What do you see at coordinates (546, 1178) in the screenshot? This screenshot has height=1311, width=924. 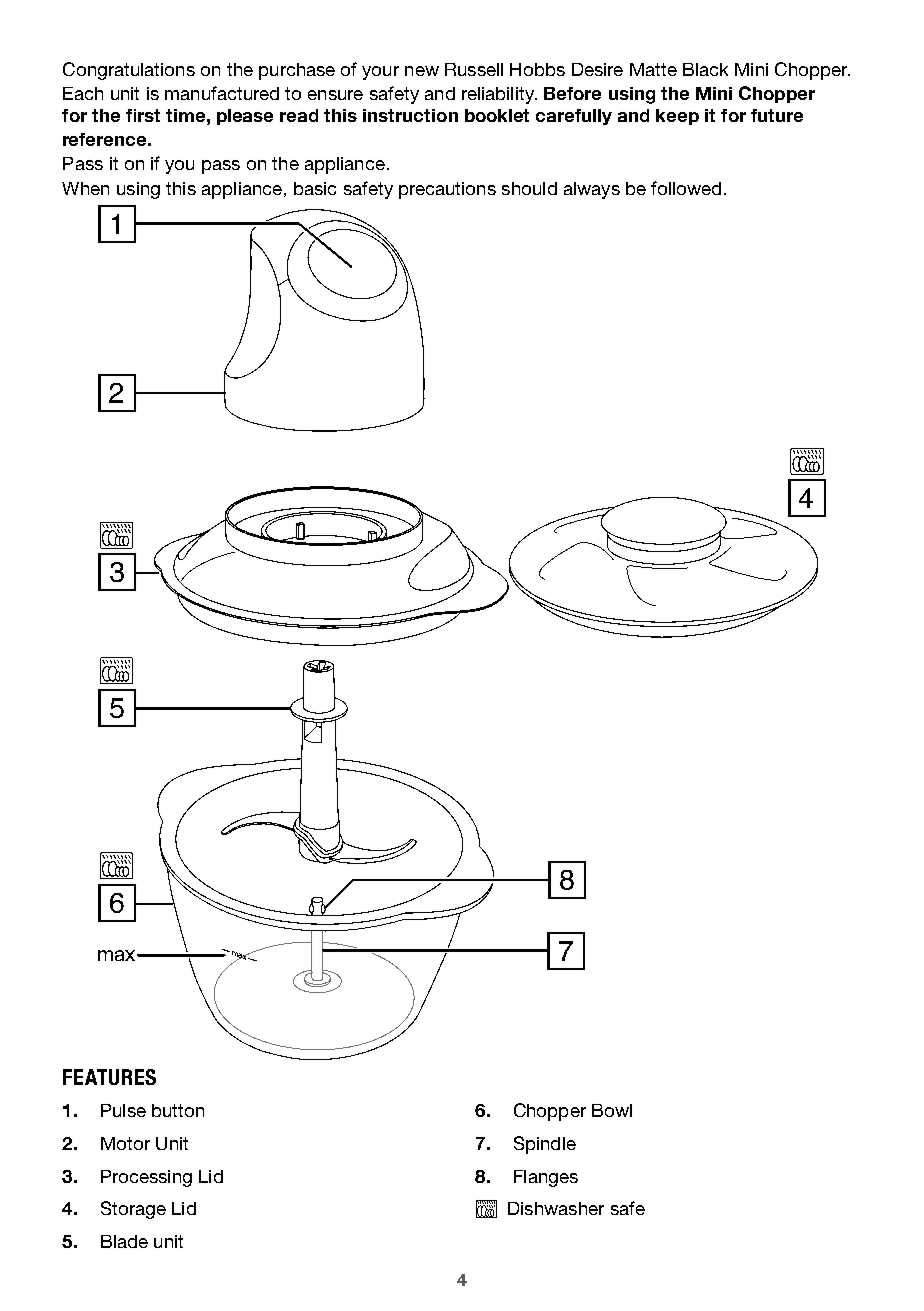 I see `Flanges` at bounding box center [546, 1178].
